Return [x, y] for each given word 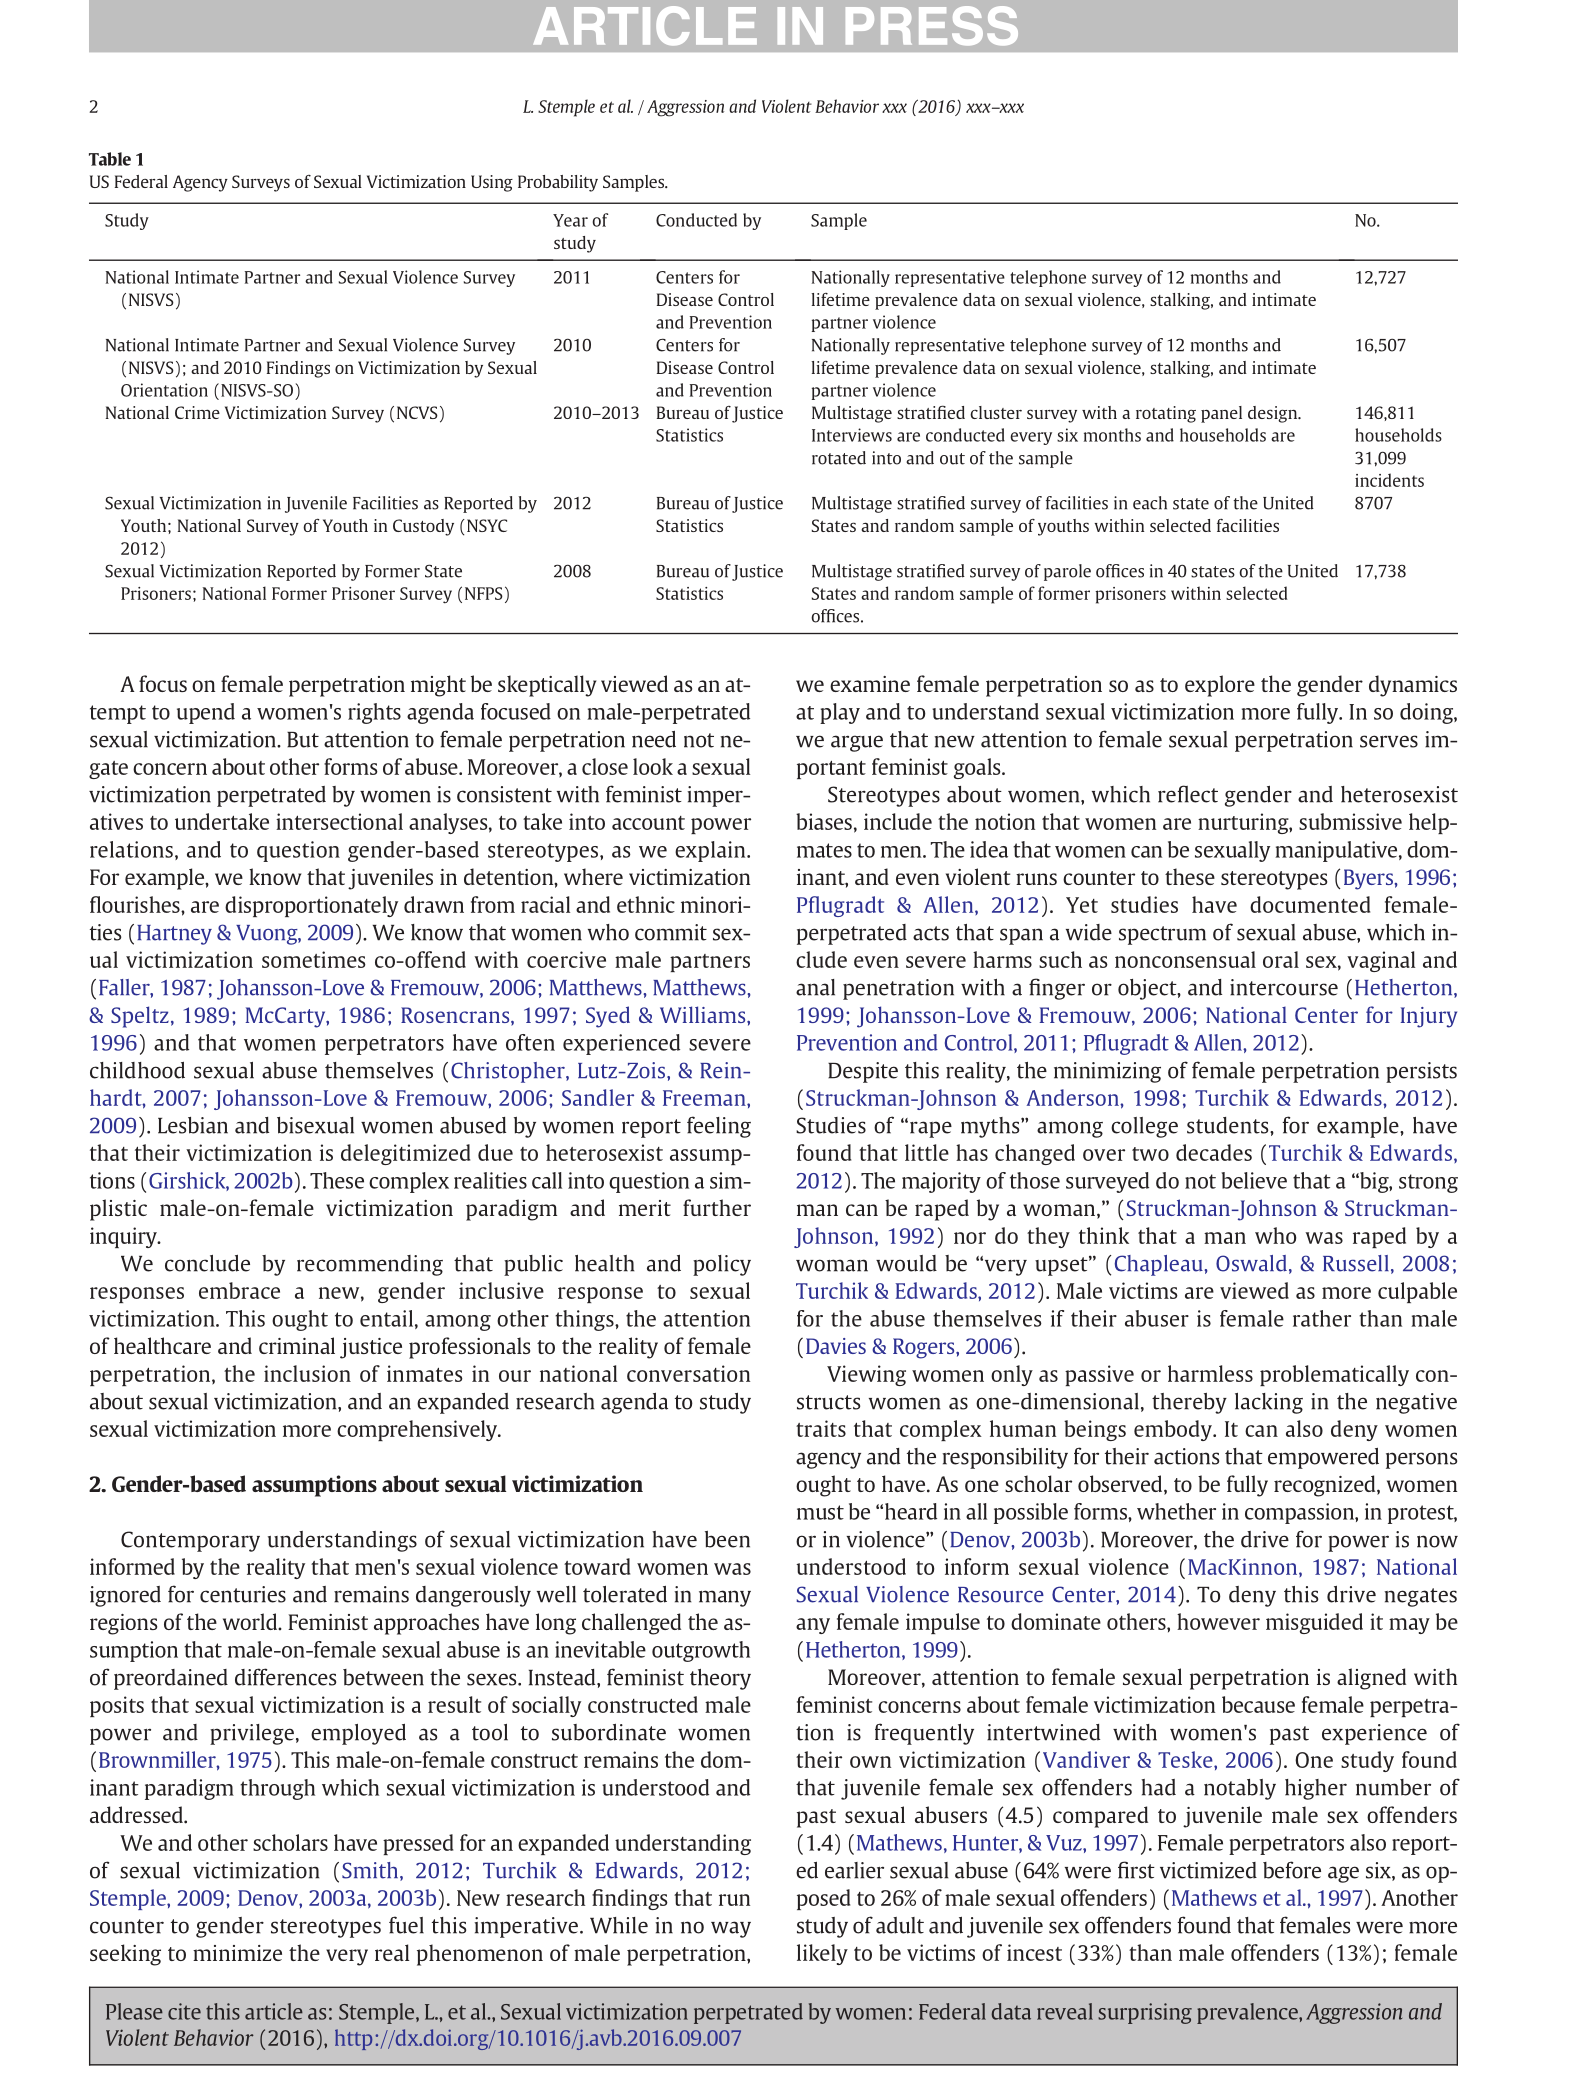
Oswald [1251, 1263]
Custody [423, 527]
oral [1281, 959]
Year [570, 220]
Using [492, 183]
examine [870, 684]
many [725, 1598]
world [251, 1621]
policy [722, 1265]
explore [1220, 686]
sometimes [314, 959]
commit [671, 932]
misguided [1314, 1623]
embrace [239, 1290]
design [1274, 414]
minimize [237, 1953]
